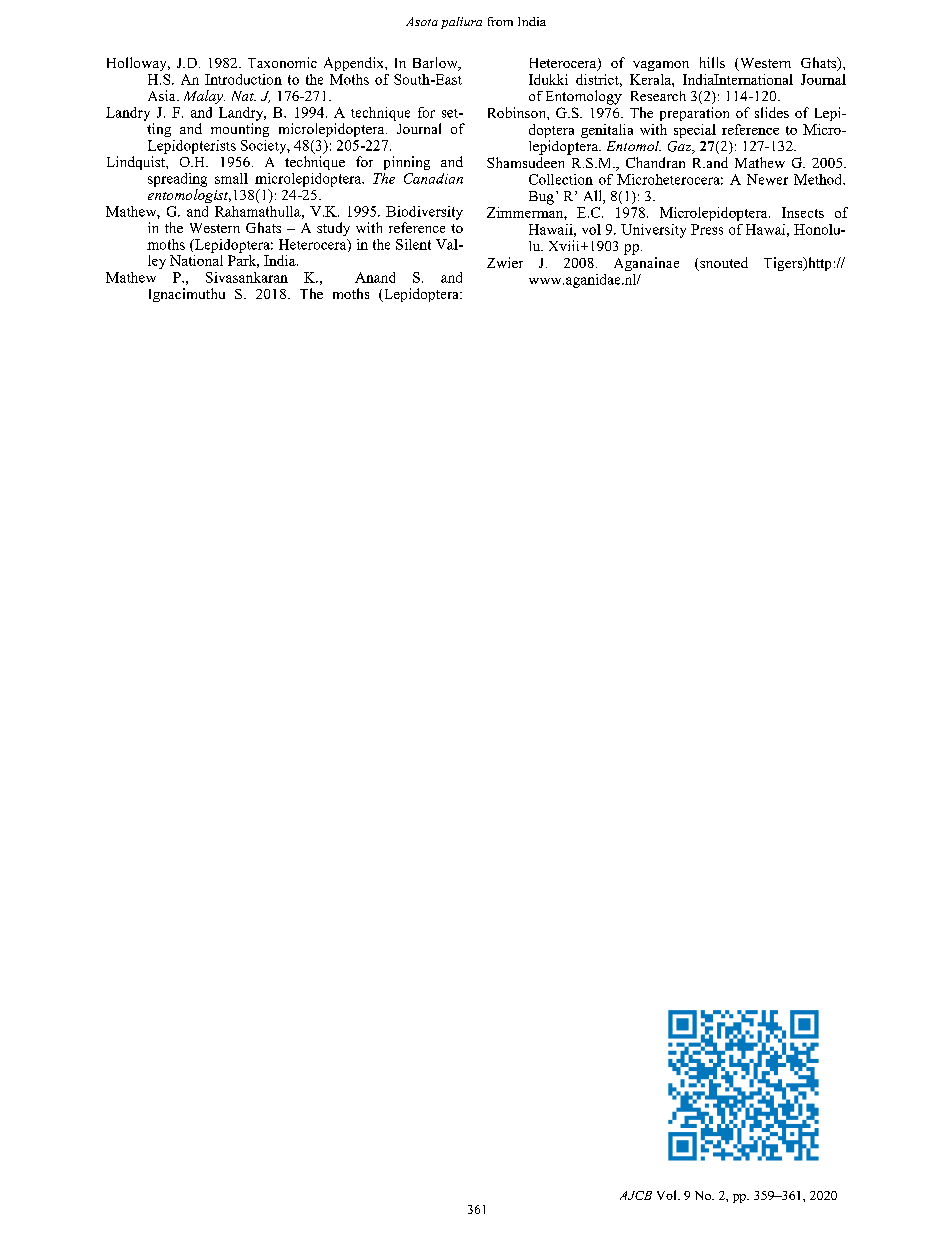 Image resolution: width=952 pixels, height=1233 pixels. What do you see at coordinates (231, 178) in the image?
I see `small` at bounding box center [231, 178].
